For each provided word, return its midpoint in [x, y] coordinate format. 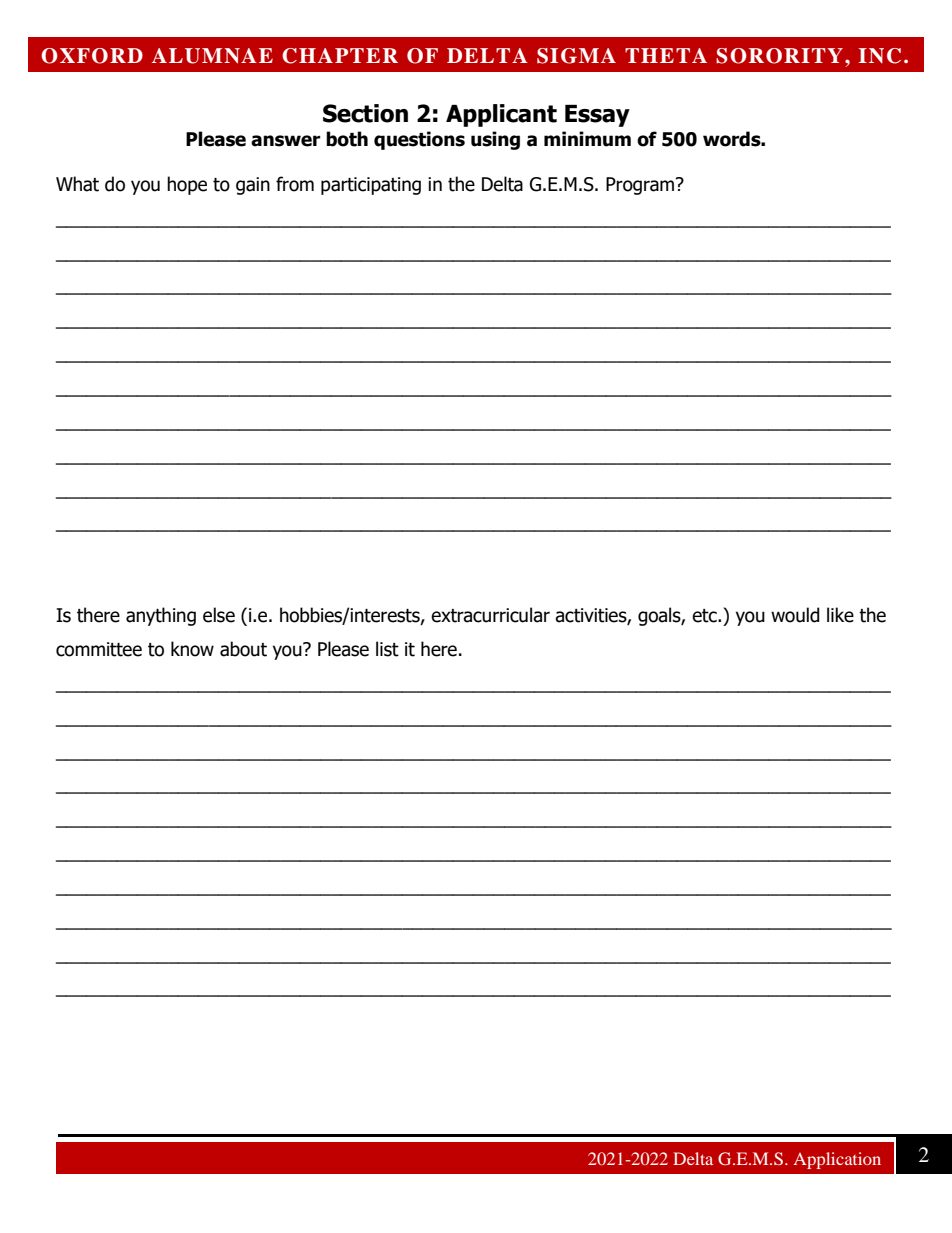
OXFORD [92, 56]
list [387, 649]
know [192, 649]
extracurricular [490, 615]
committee [99, 649]
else [219, 615]
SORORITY [779, 56]
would [795, 615]
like [840, 615]
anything [161, 616]
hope [187, 185]
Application [837, 1160]
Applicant [501, 115]
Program [640, 186]
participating [371, 186]
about [243, 649]
